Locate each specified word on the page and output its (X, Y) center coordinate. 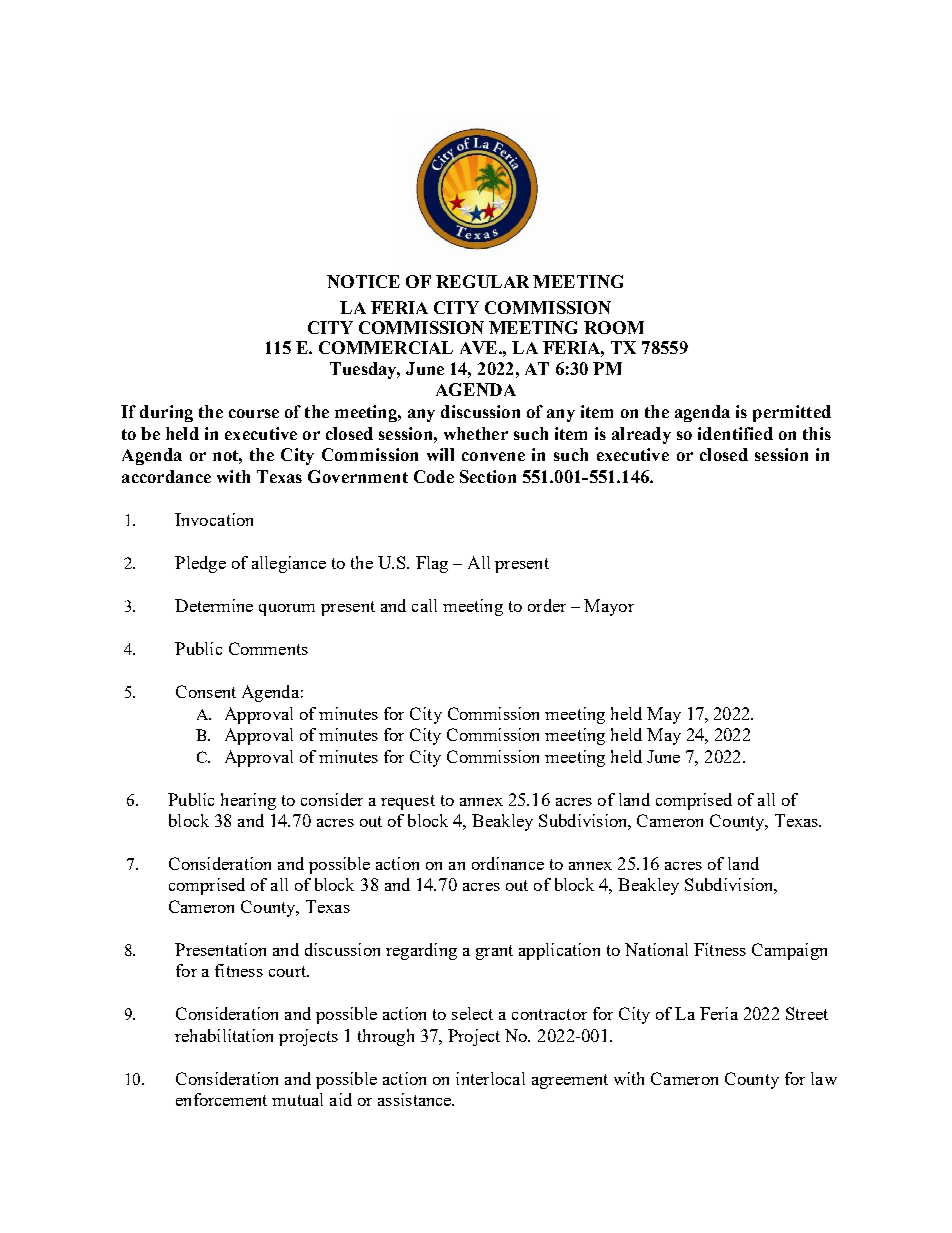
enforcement (221, 1099)
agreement (570, 1081)
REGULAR (482, 281)
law (824, 1078)
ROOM (614, 327)
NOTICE (363, 281)
